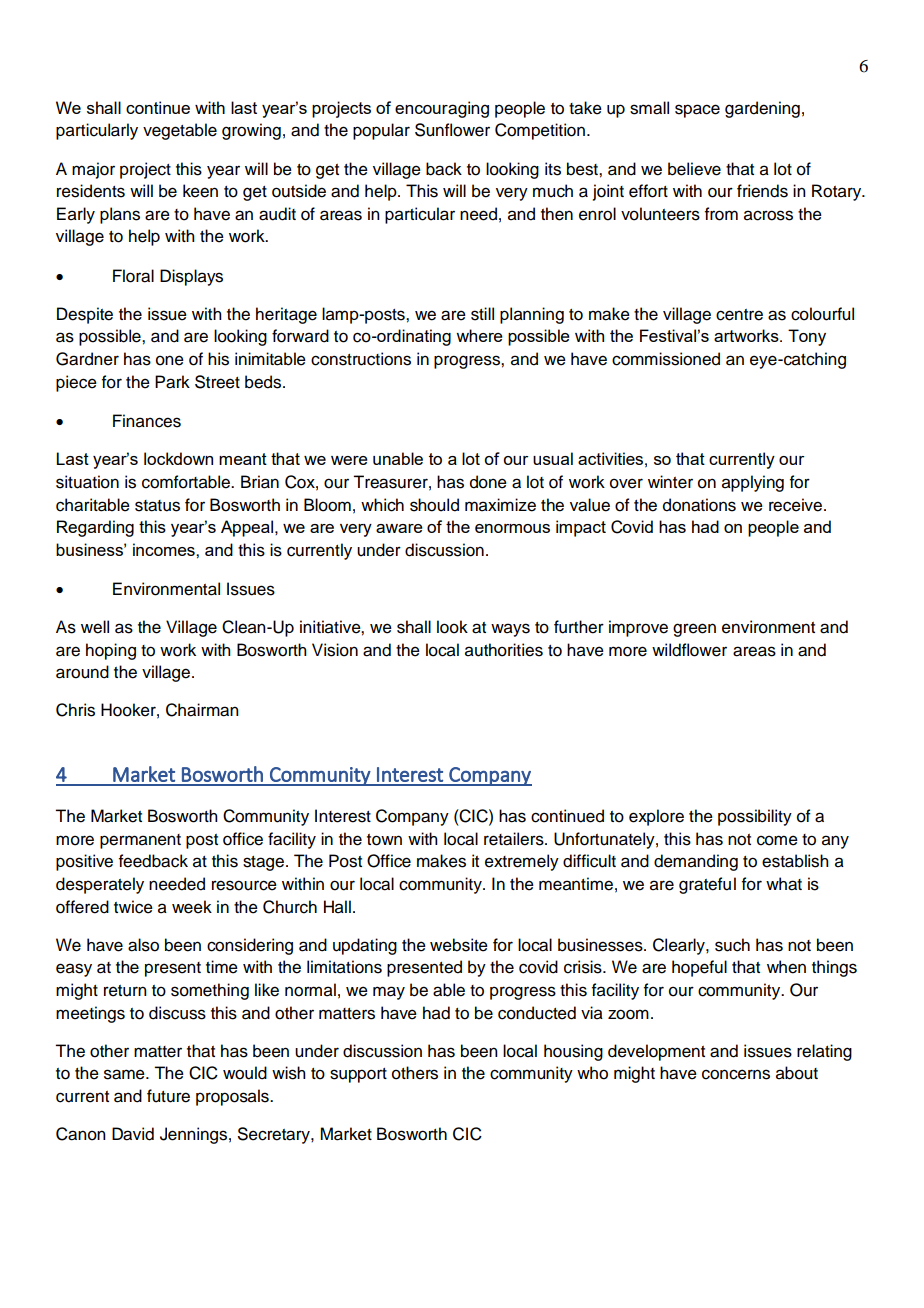 The height and width of the image is (1308, 924). I want to click on done, so click(488, 482).
